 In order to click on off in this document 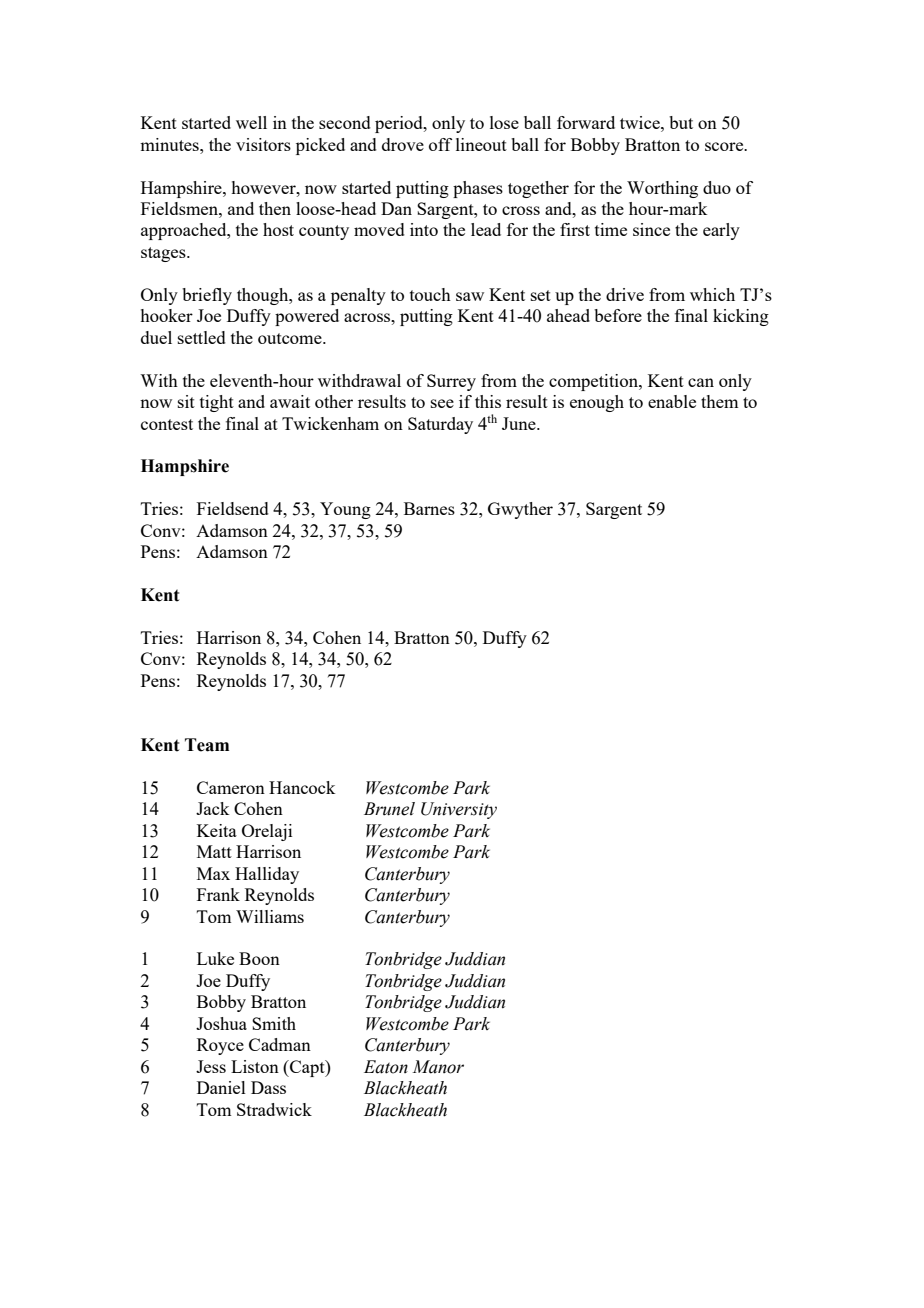, I will do `click(440, 144)`.
